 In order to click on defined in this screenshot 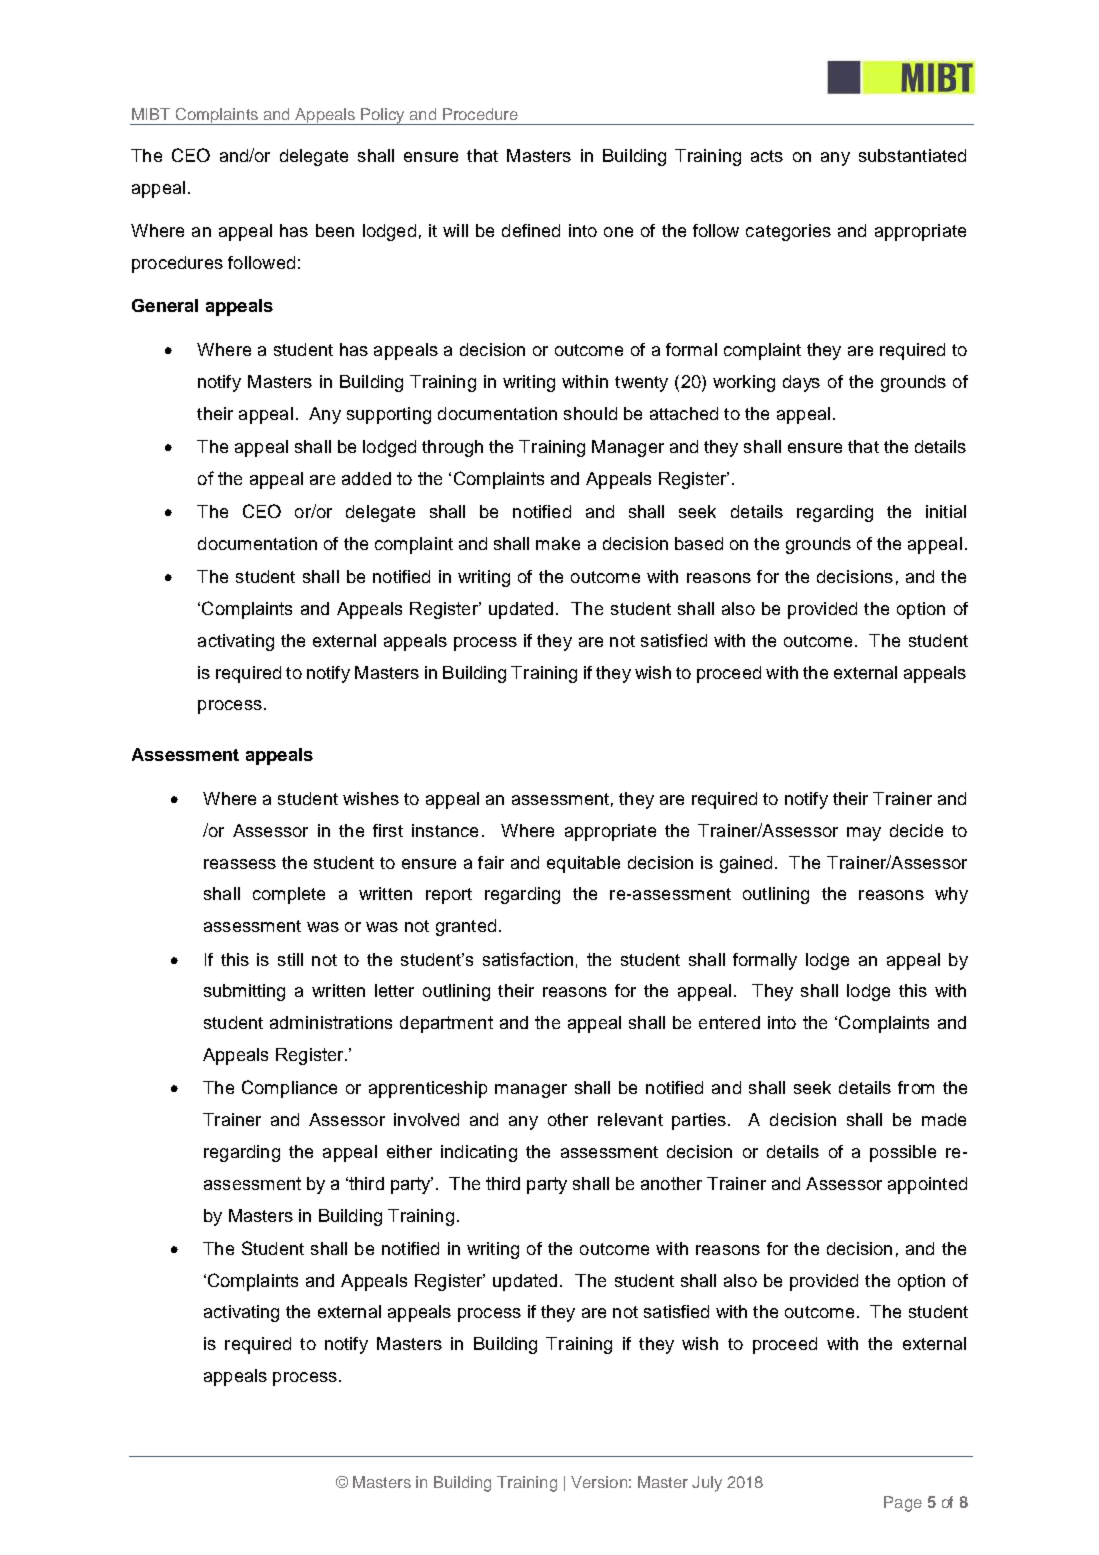, I will do `click(531, 230)`.
